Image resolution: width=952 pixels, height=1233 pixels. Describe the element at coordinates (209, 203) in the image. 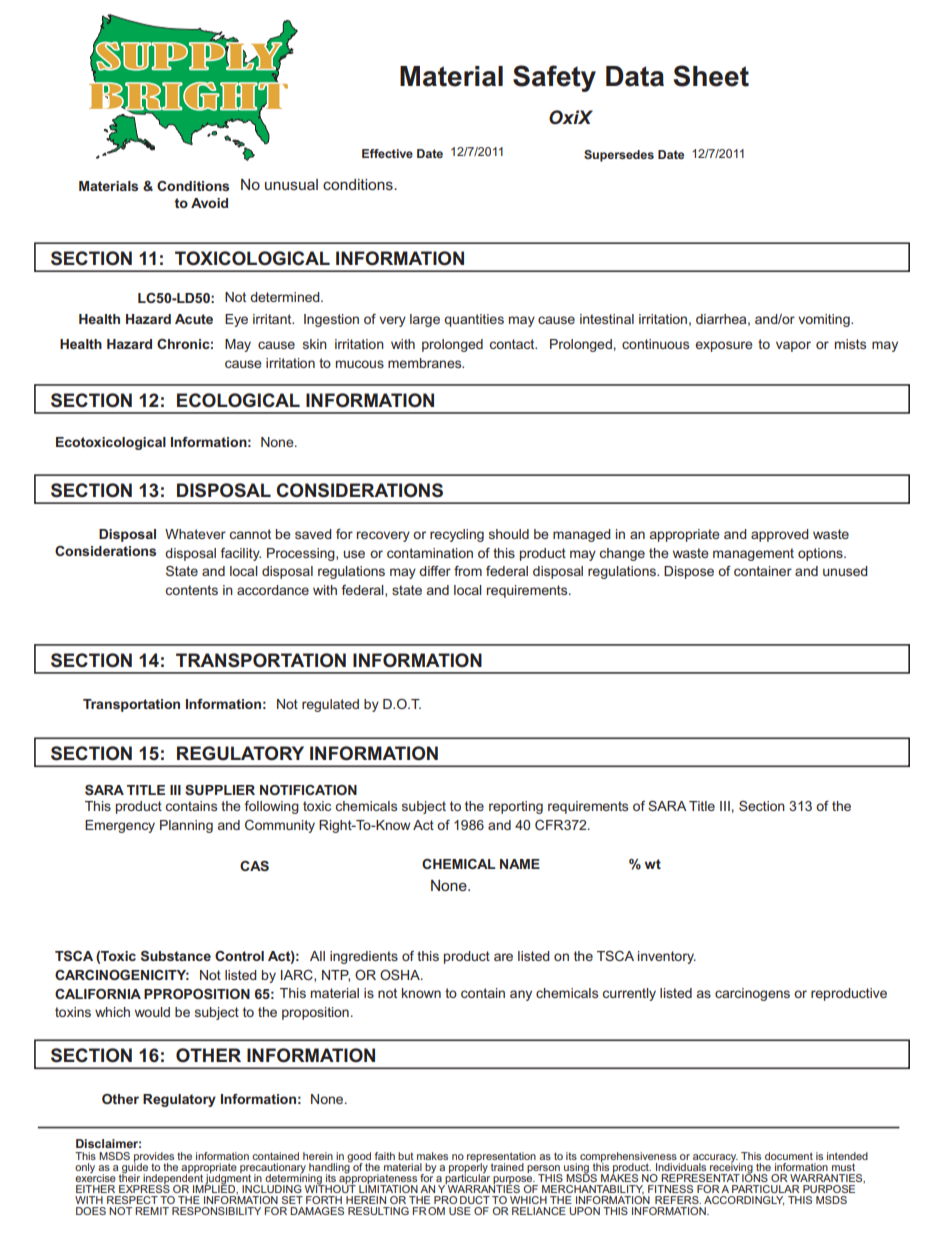

I see `Avoid` at that location.
